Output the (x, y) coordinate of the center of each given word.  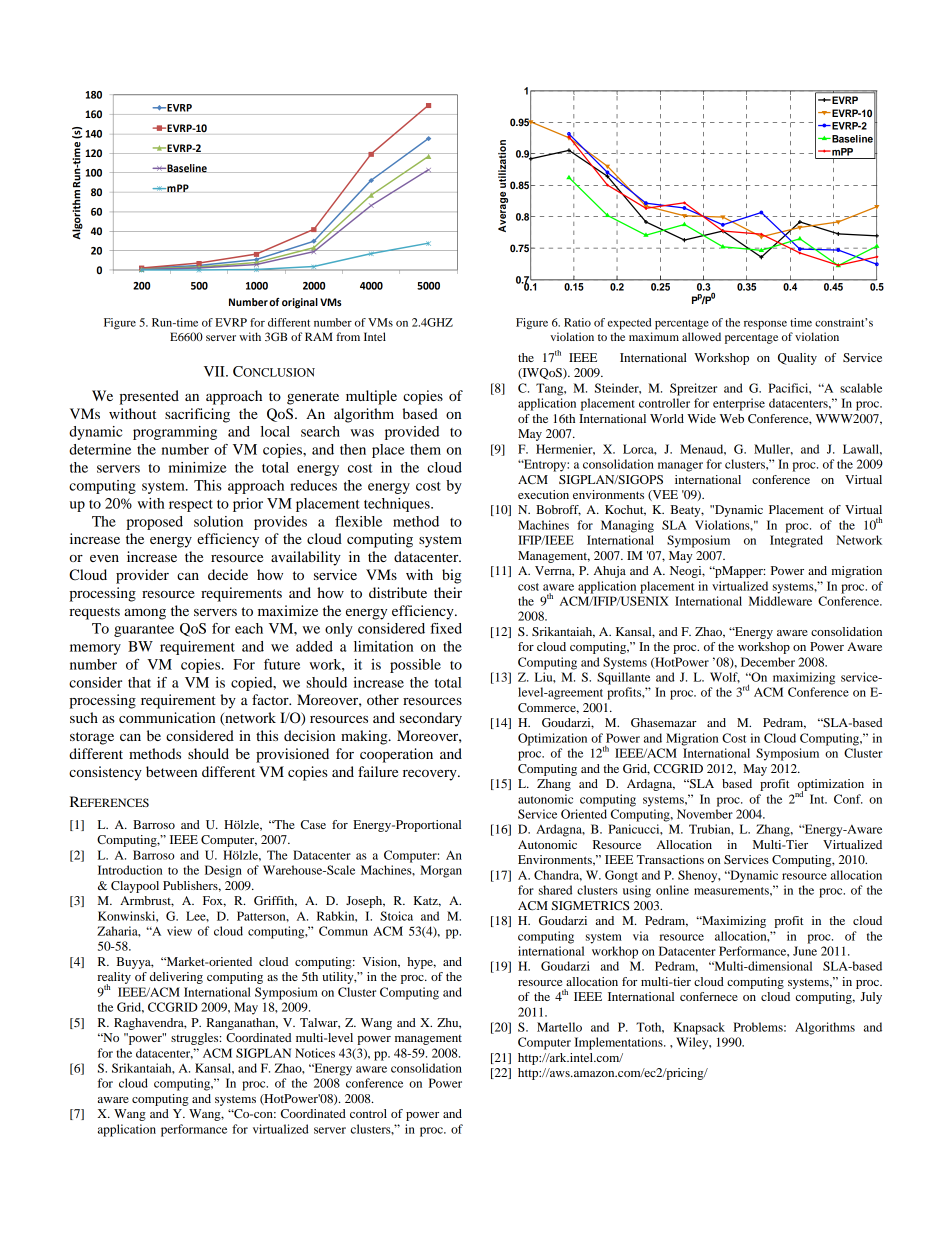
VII (215, 371)
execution (543, 494)
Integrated (796, 541)
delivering (176, 978)
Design (223, 871)
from (348, 336)
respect (191, 506)
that (139, 682)
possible (415, 666)
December (768, 662)
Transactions (670, 859)
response (765, 325)
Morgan (441, 871)
